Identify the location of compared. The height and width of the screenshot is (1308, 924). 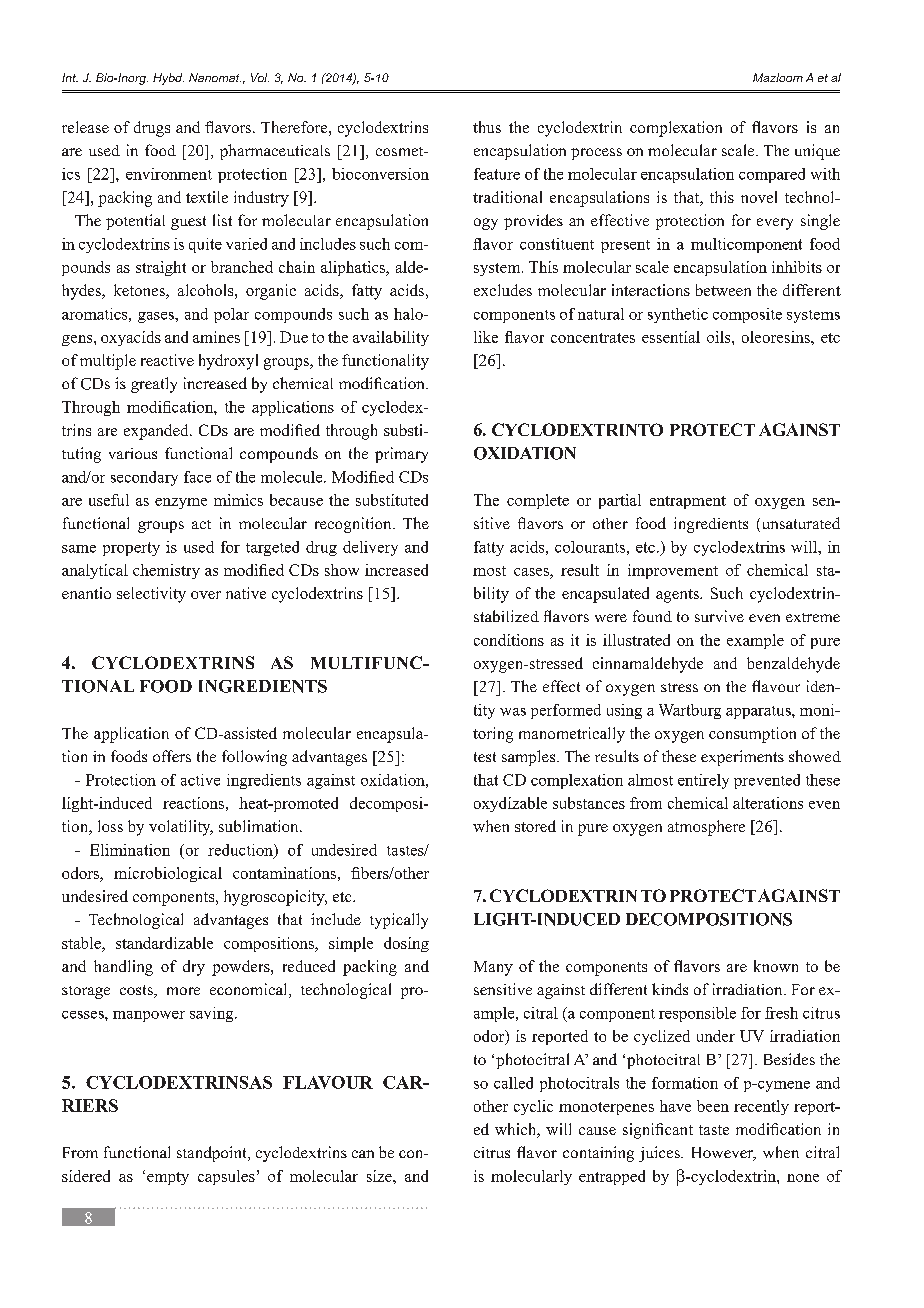
(772, 175).
